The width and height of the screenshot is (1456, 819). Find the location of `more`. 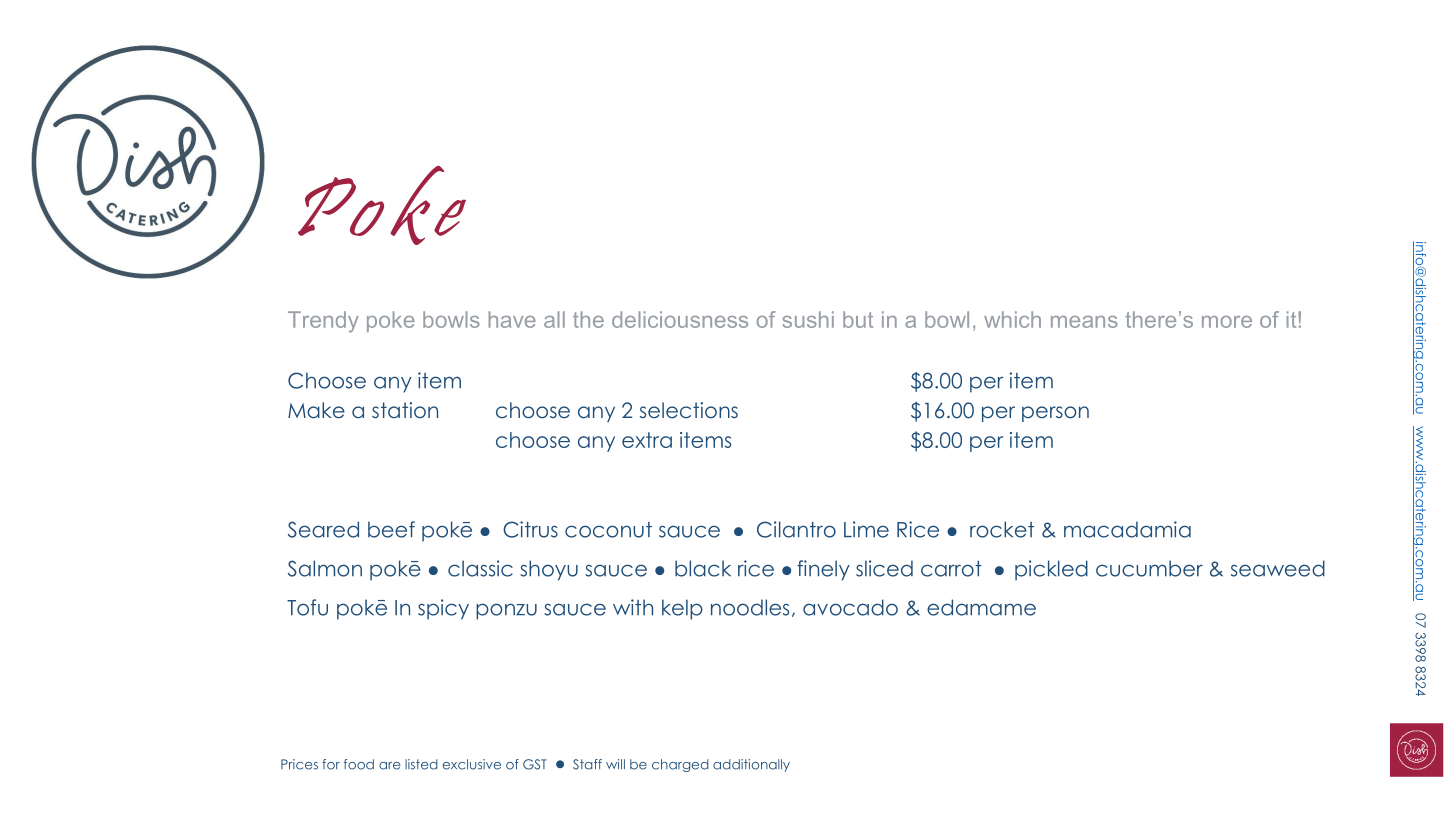

more is located at coordinates (1227, 322).
